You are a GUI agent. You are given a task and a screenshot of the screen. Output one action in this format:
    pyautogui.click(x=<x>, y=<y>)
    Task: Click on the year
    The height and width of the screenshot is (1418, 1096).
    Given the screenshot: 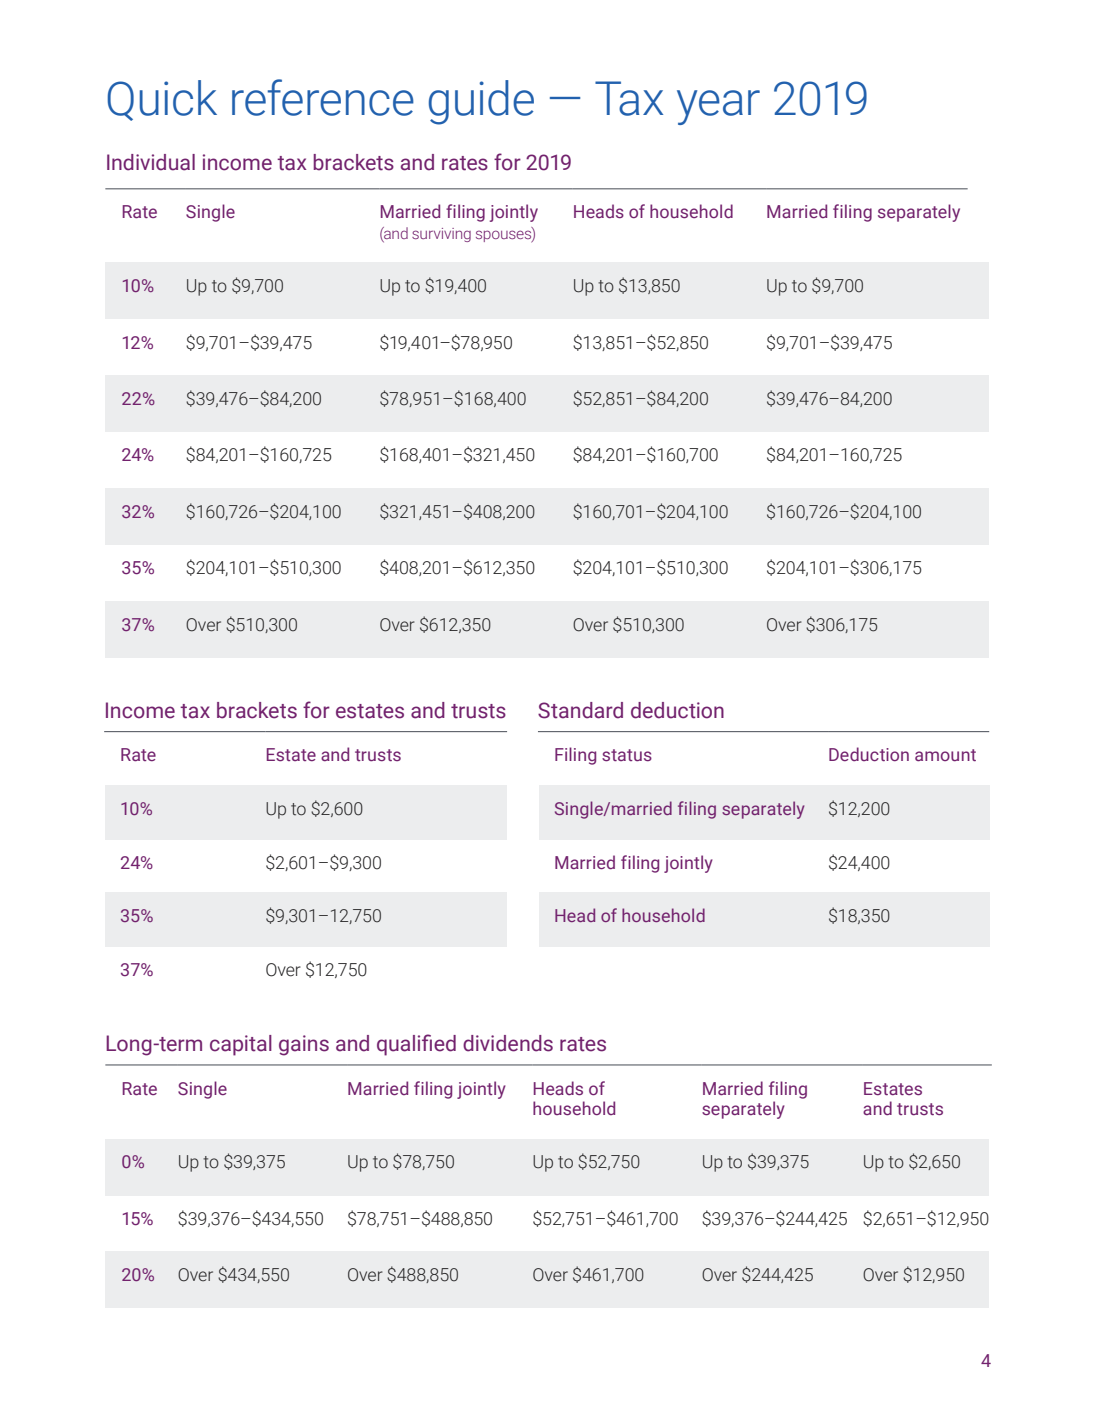 What is the action you would take?
    pyautogui.click(x=718, y=107)
